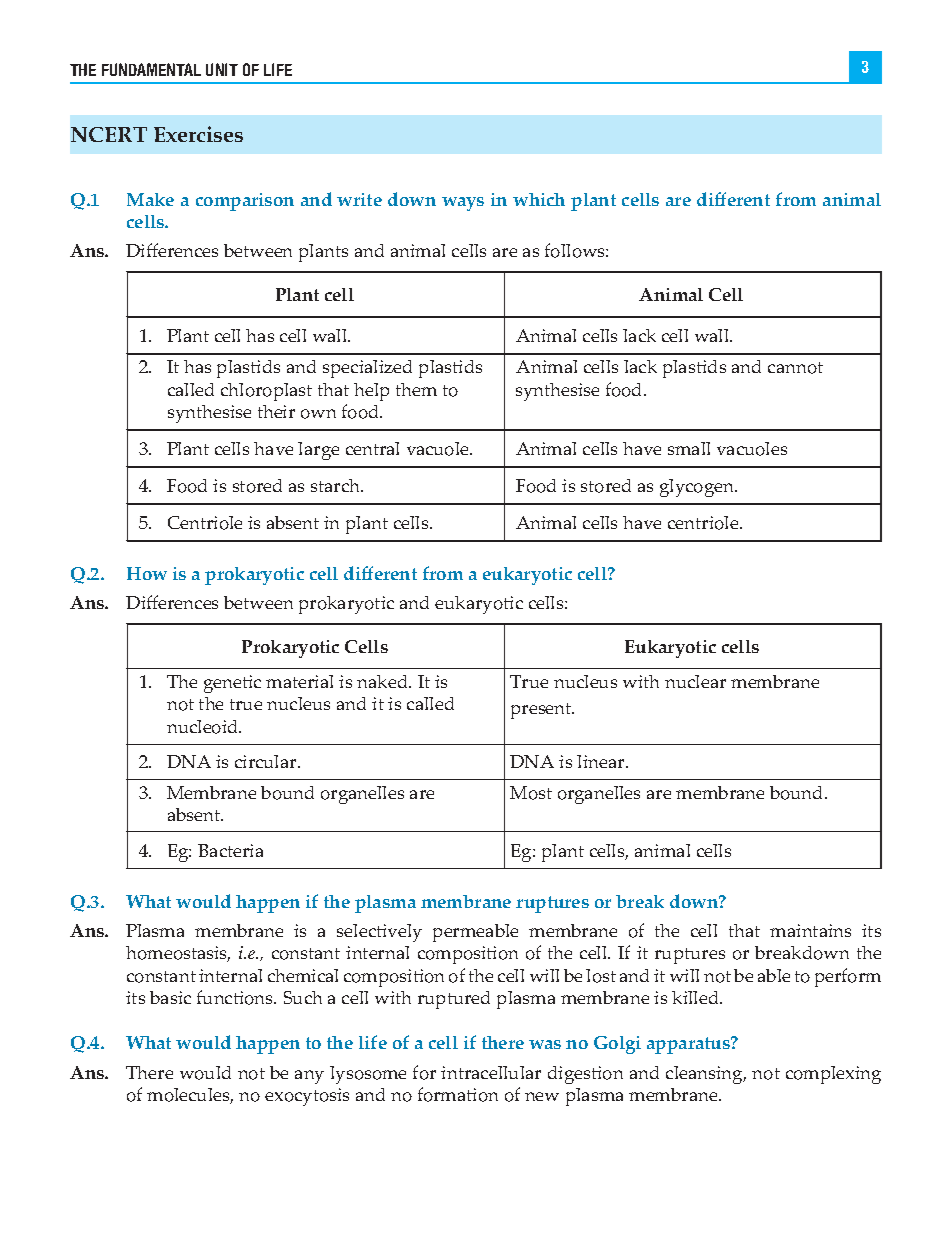 This screenshot has width=952, height=1233. Describe the element at coordinates (198, 134) in the screenshot. I see `Exercises` at that location.
